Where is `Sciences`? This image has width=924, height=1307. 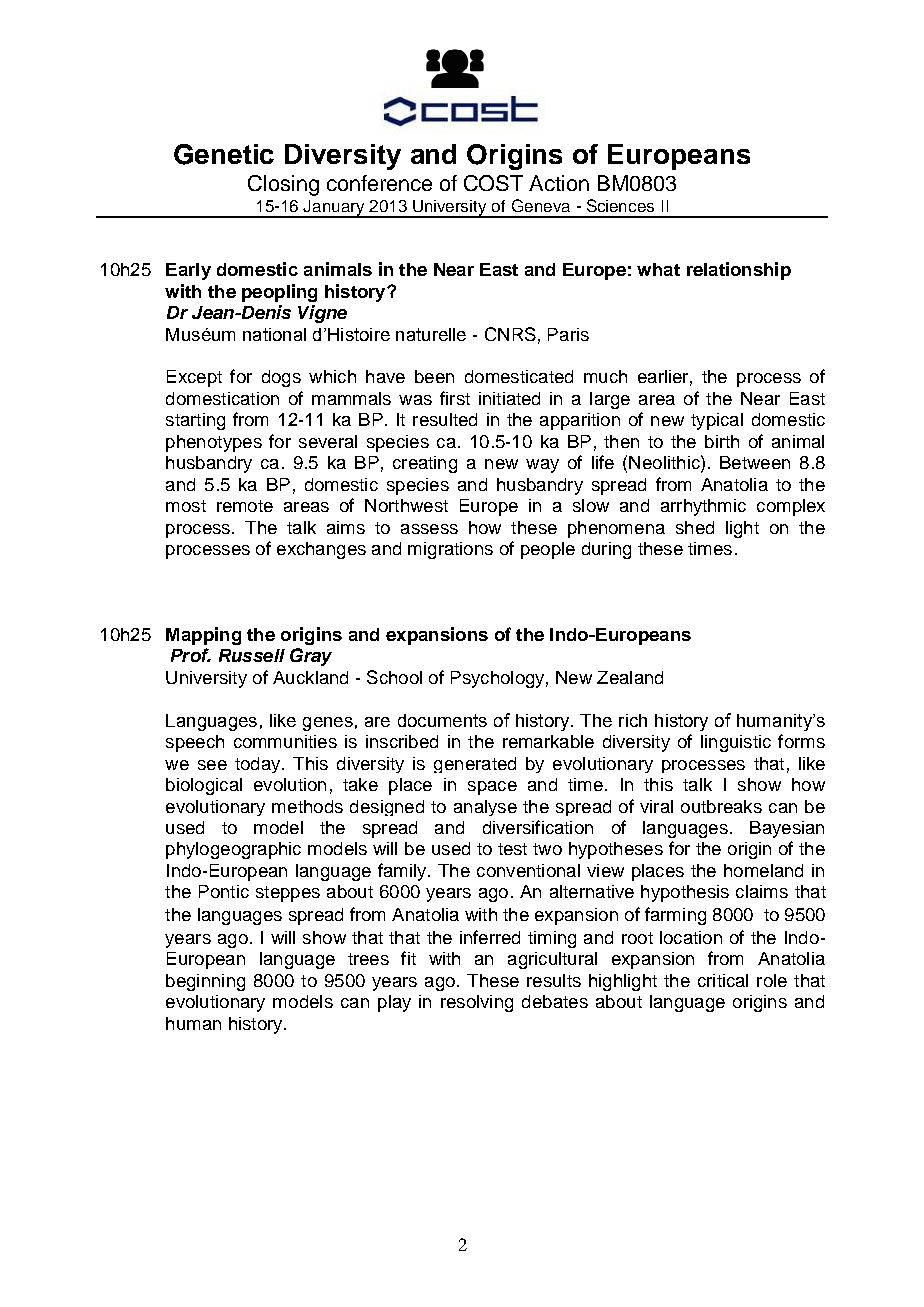 Sciences is located at coordinates (620, 205).
